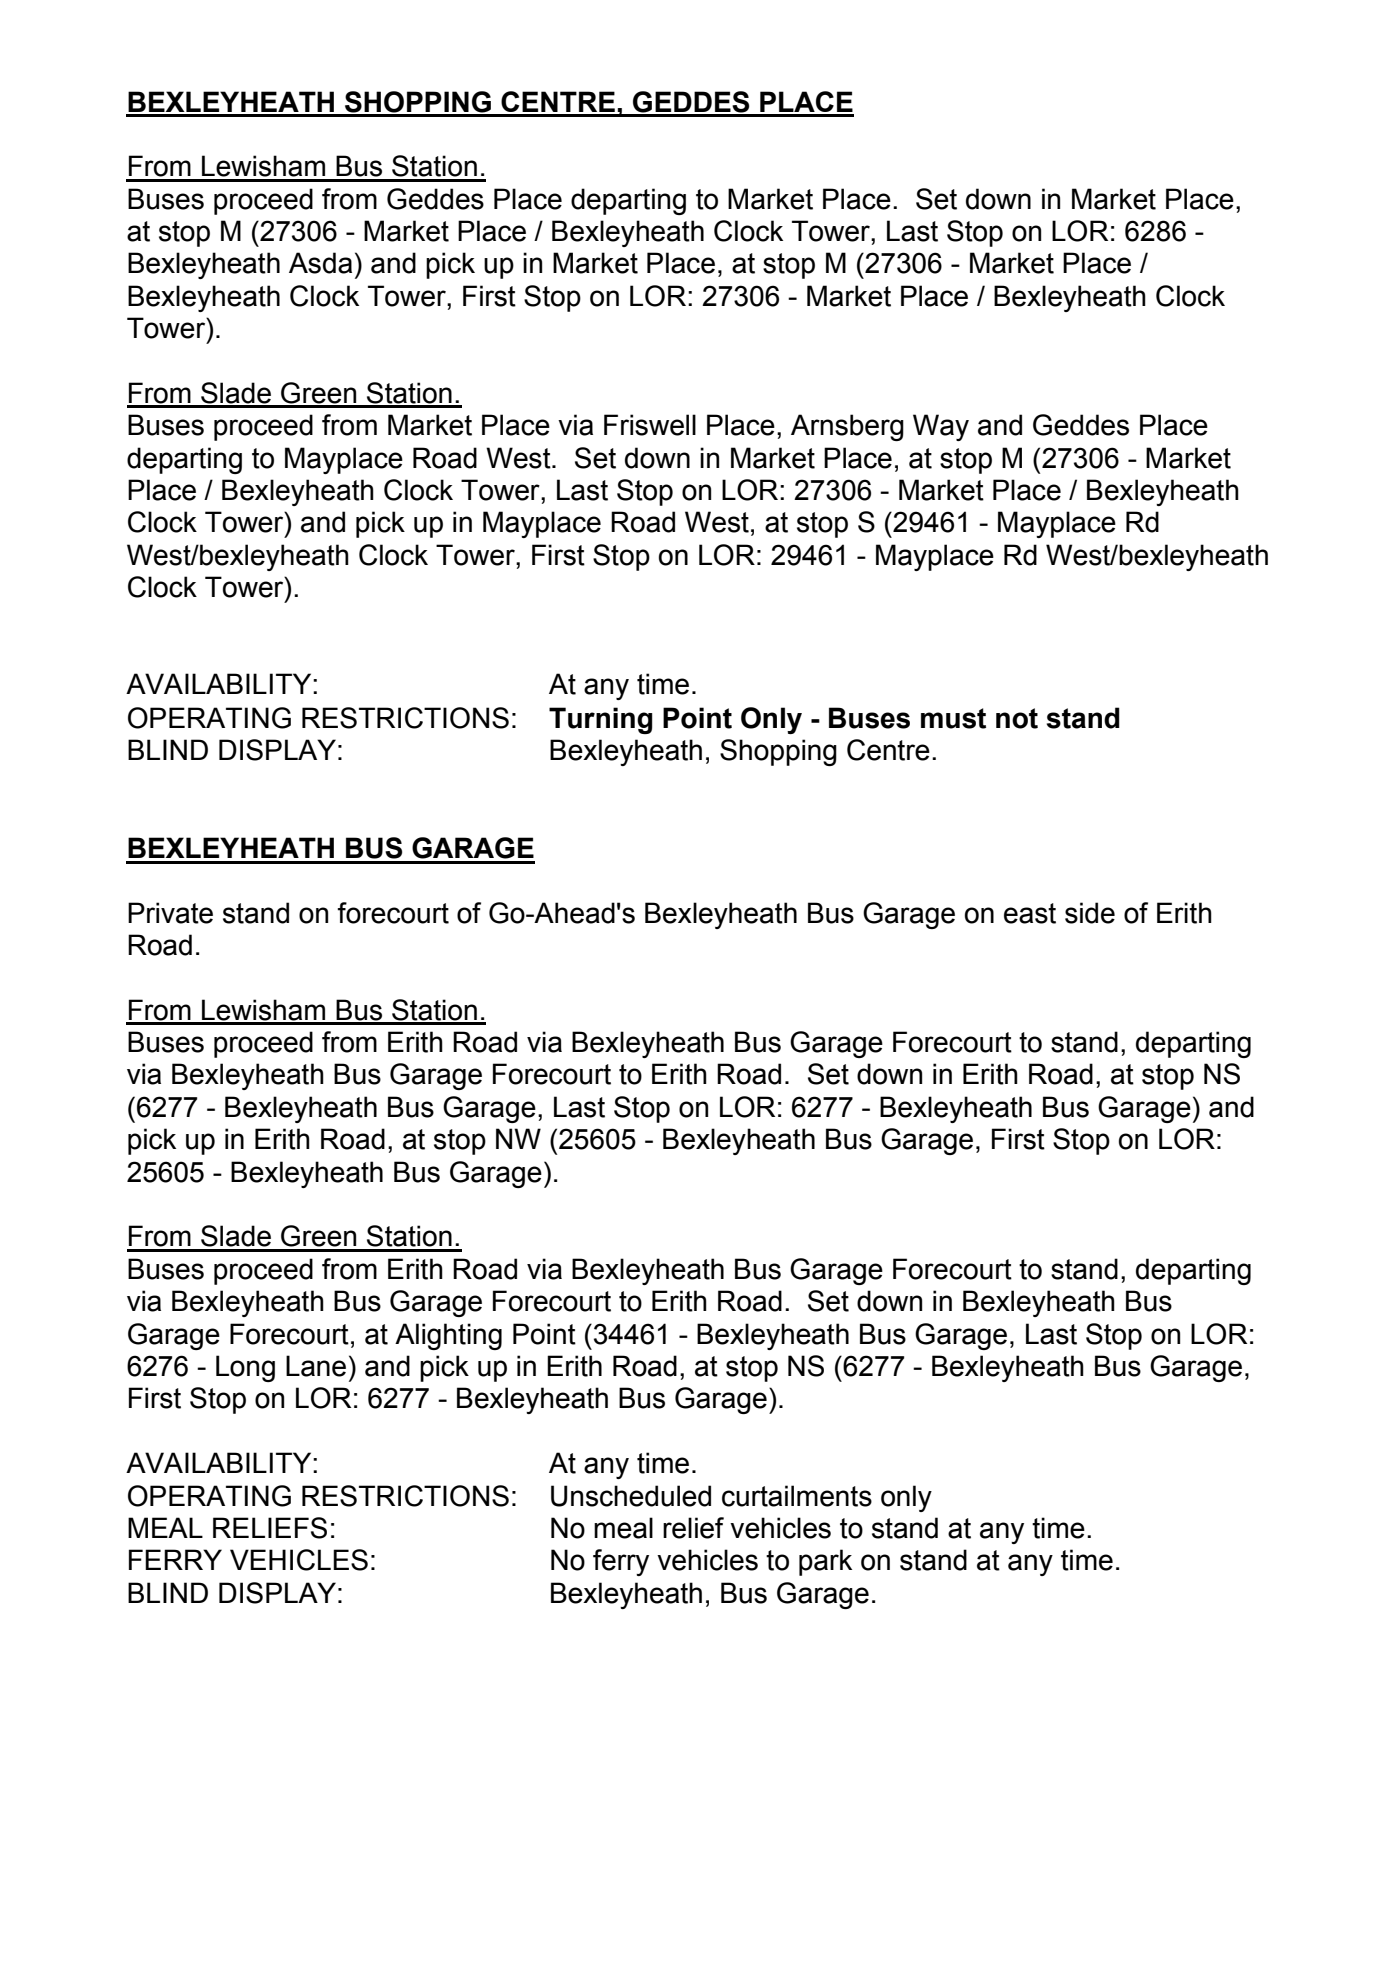 This document has width=1397, height=1976. Describe the element at coordinates (245, 1368) in the document. I see `Long` at that location.
